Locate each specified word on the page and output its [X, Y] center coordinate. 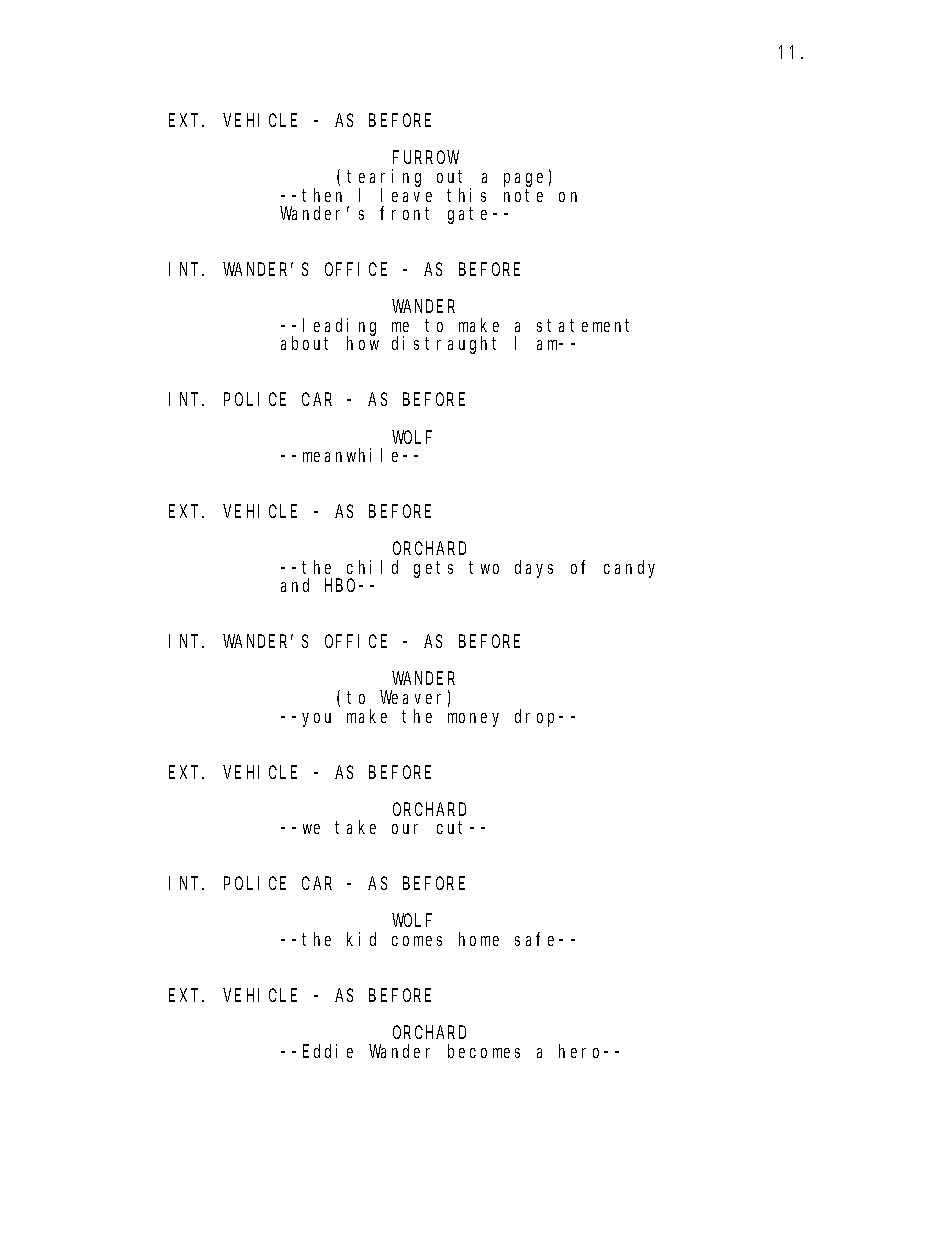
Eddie [328, 1051]
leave [406, 195]
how [363, 343]
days [534, 569]
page [523, 180]
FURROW [426, 158]
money [473, 720]
